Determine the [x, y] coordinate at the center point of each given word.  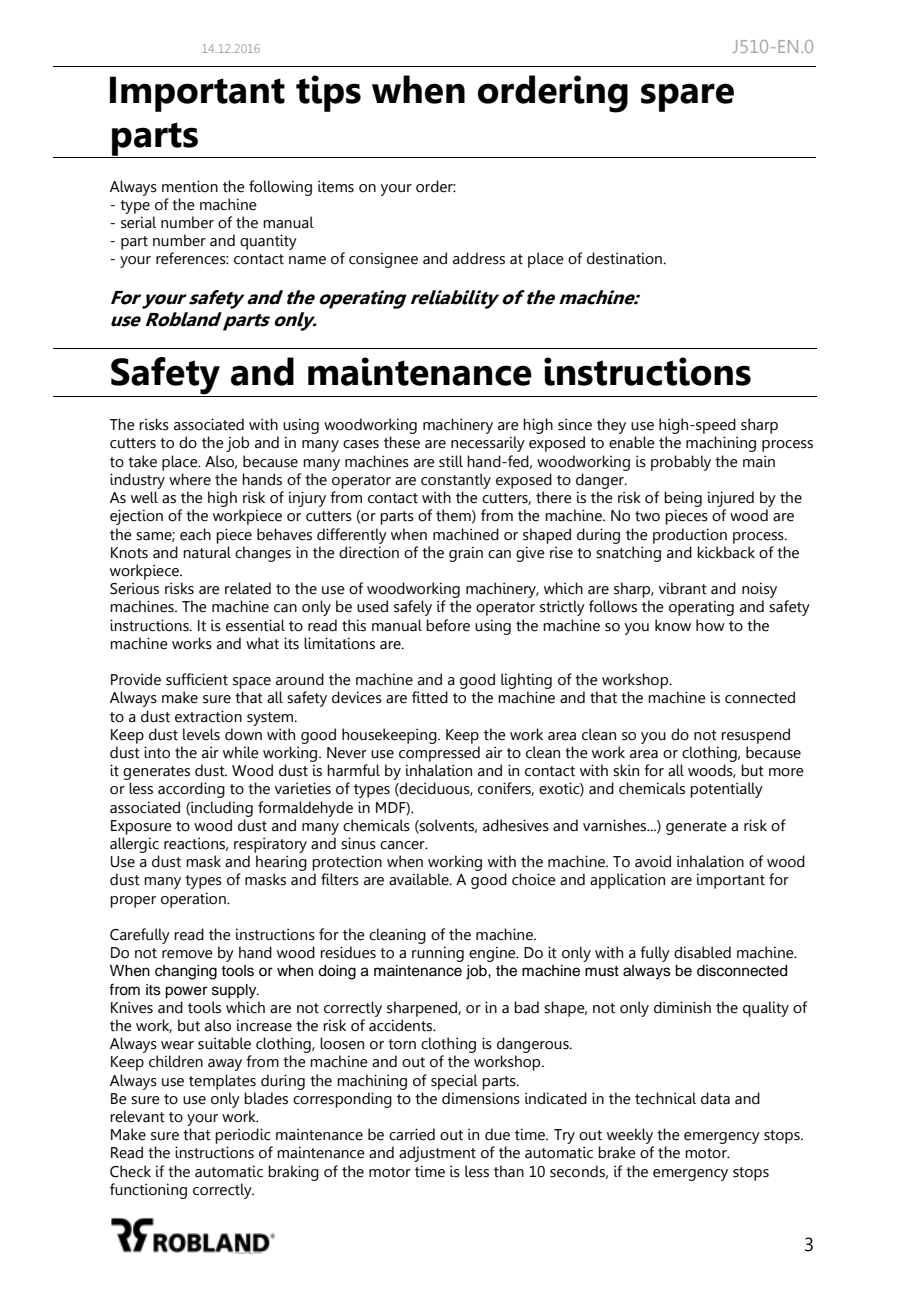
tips [328, 93]
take [142, 461]
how [710, 625]
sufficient [197, 679]
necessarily [488, 444]
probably [681, 463]
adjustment [437, 1154]
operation [194, 900]
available [420, 879]
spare [687, 97]
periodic [243, 1136]
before [448, 625]
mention [190, 186]
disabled [702, 952]
